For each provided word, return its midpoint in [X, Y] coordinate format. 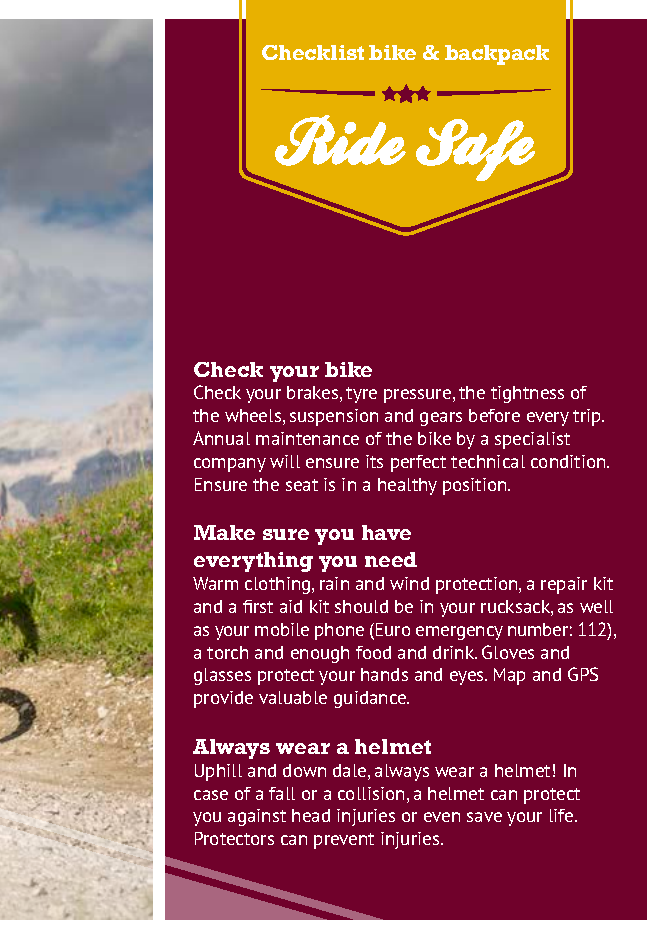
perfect [418, 463]
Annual [221, 438]
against [257, 817]
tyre [361, 395]
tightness [527, 394]
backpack [497, 55]
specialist [532, 440]
